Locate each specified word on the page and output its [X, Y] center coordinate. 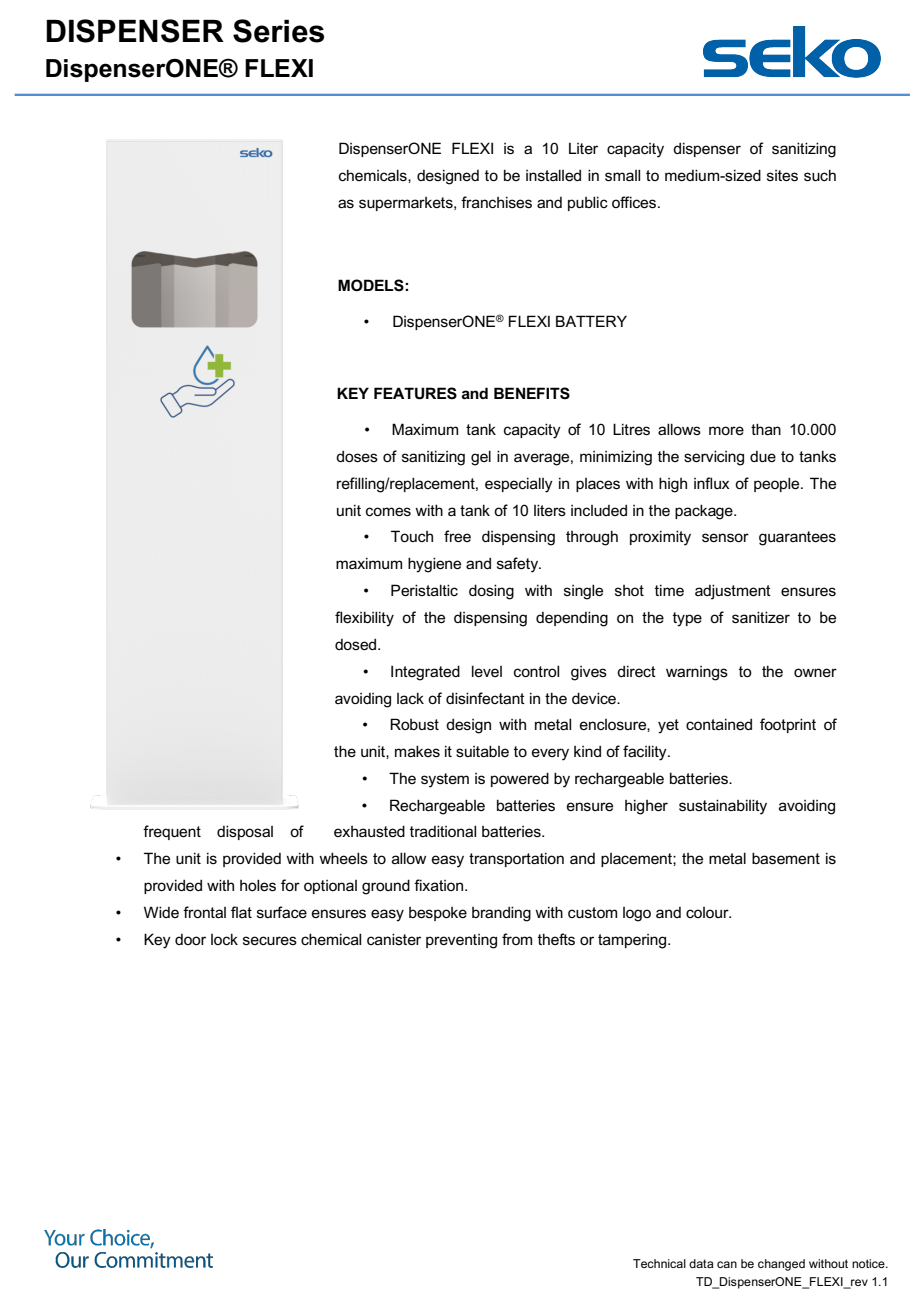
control [536, 671]
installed [553, 175]
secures [270, 940]
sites [782, 175]
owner [815, 672]
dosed [357, 644]
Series [278, 31]
